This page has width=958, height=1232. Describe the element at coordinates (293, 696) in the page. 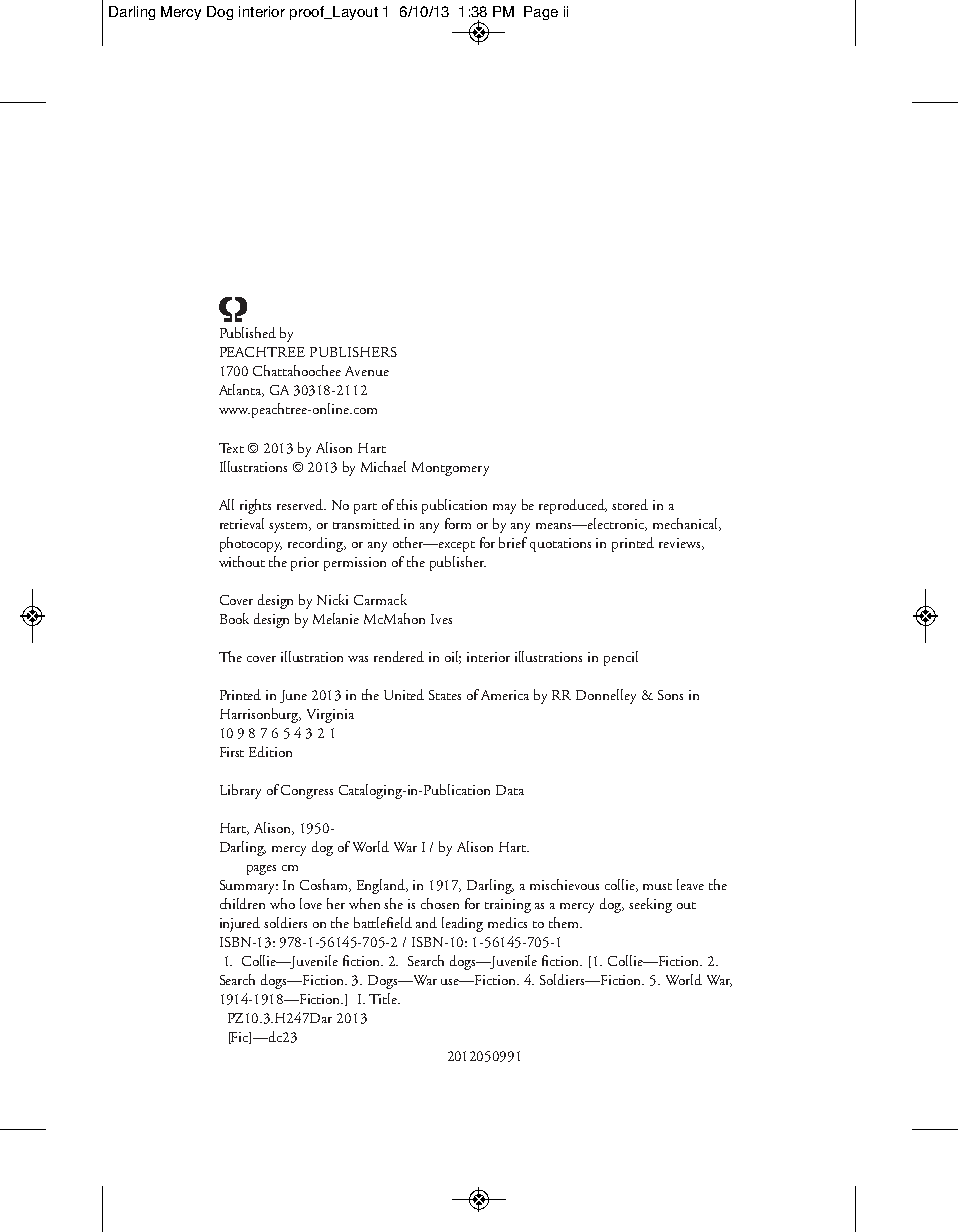

I see `June` at that location.
